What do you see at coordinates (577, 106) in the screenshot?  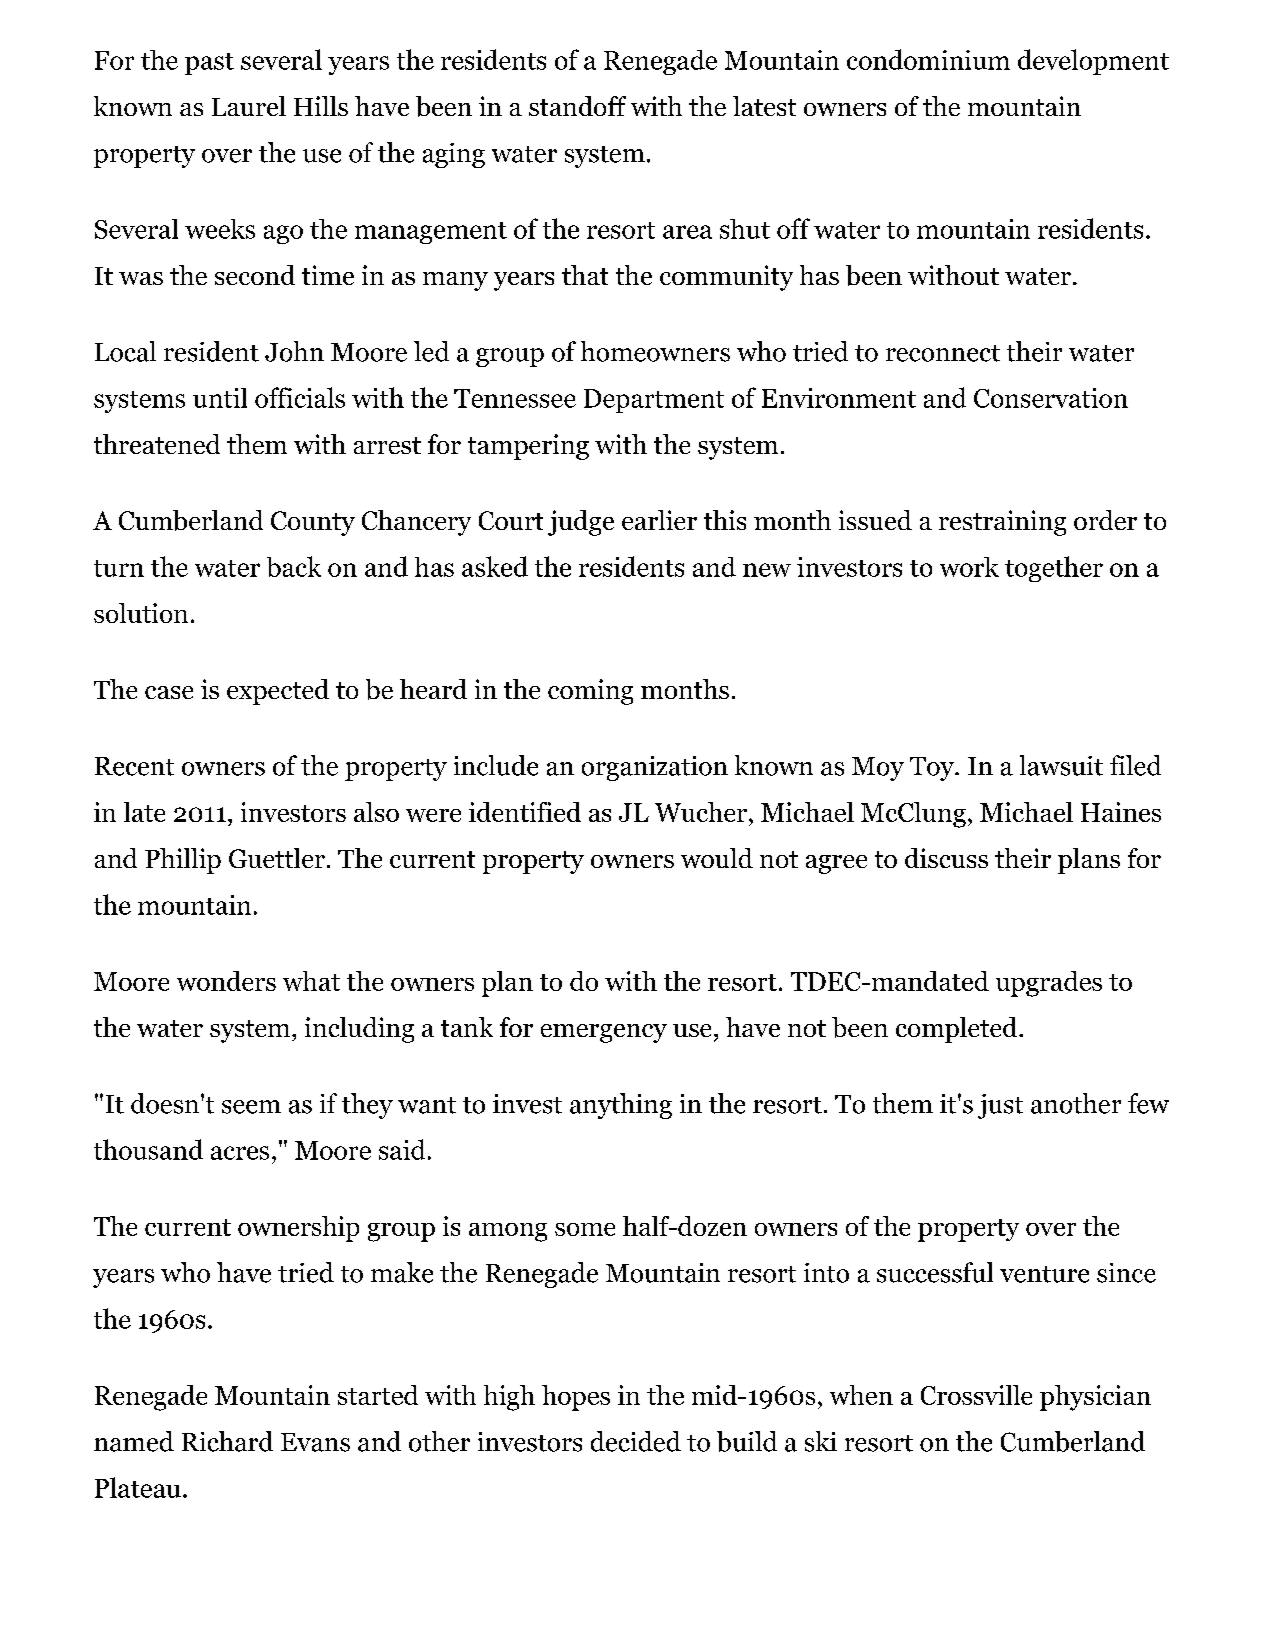 I see `standoff` at bounding box center [577, 106].
